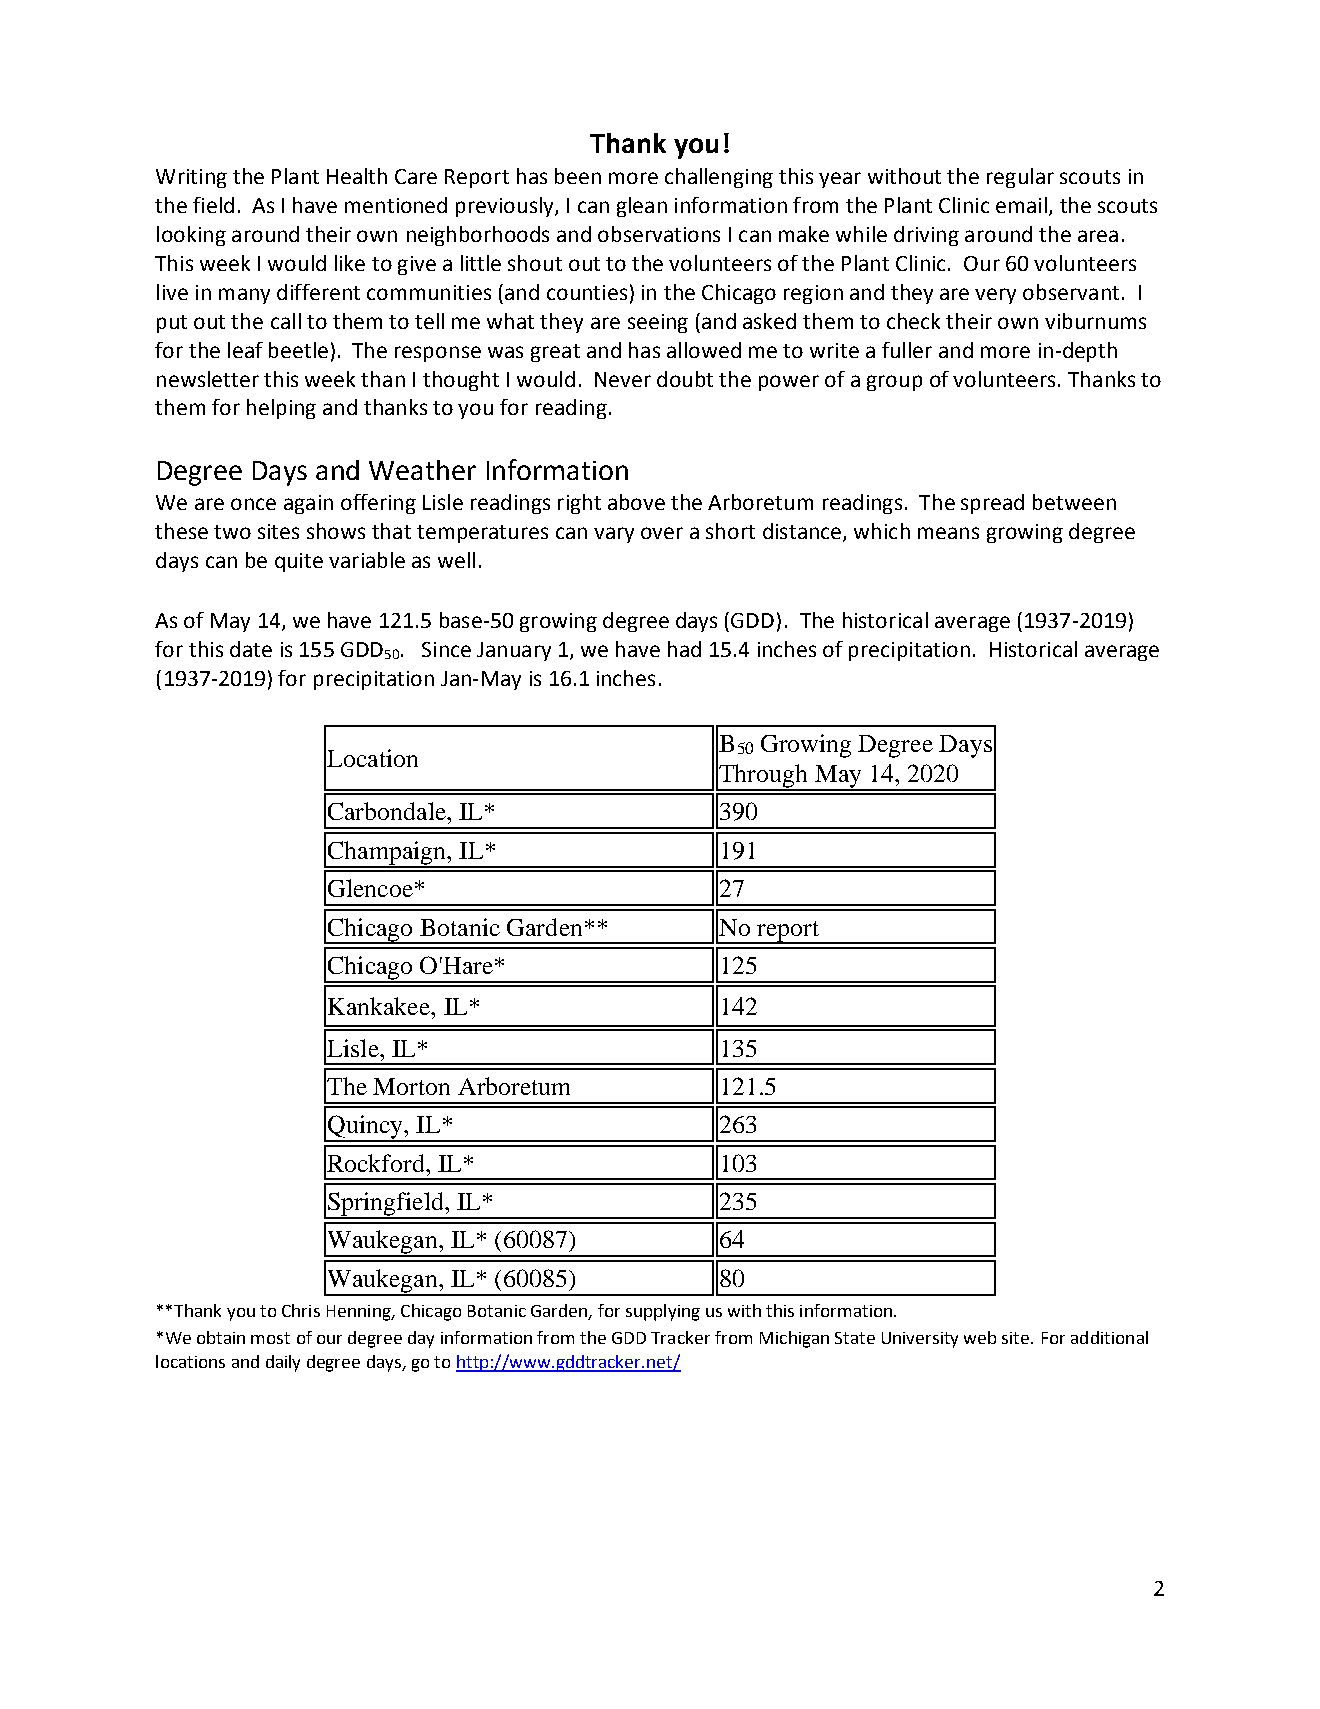 This screenshot has width=1320, height=1709. What do you see at coordinates (684, 649) in the screenshot?
I see `had` at bounding box center [684, 649].
